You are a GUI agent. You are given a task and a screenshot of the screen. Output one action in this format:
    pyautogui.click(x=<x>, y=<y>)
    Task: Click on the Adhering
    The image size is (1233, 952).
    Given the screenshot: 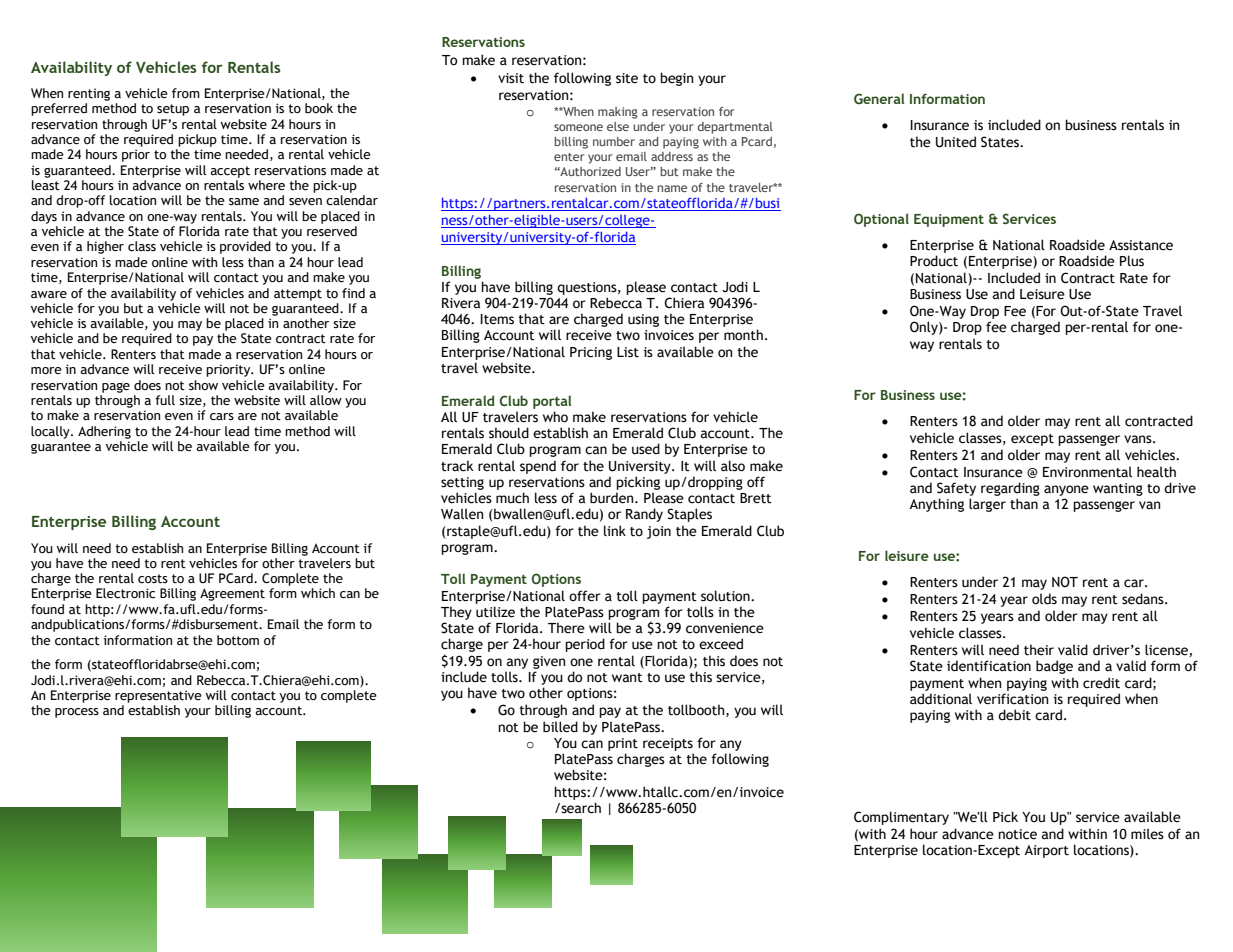 What is the action you would take?
    pyautogui.click(x=104, y=432)
